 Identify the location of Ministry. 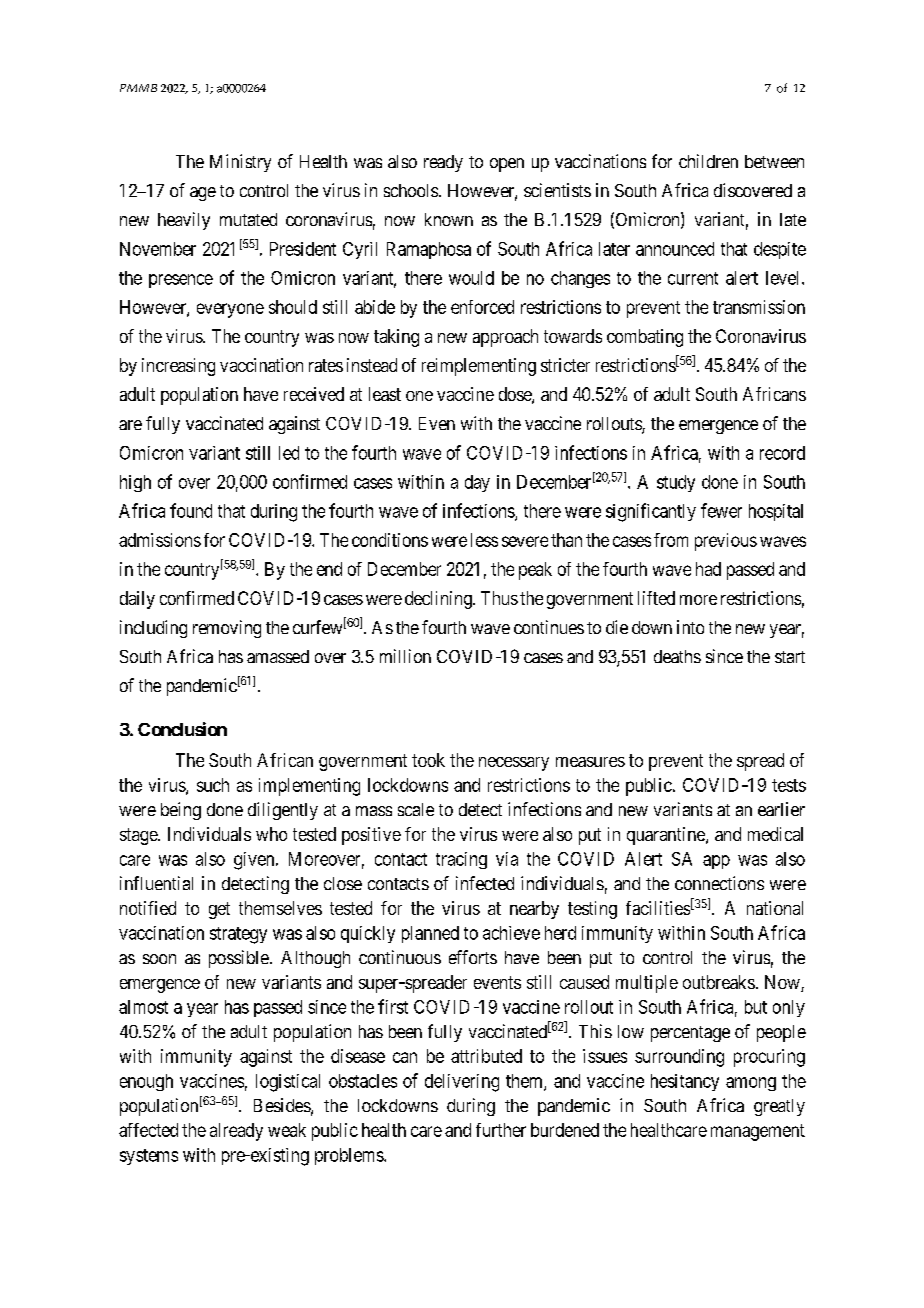
(240, 163).
